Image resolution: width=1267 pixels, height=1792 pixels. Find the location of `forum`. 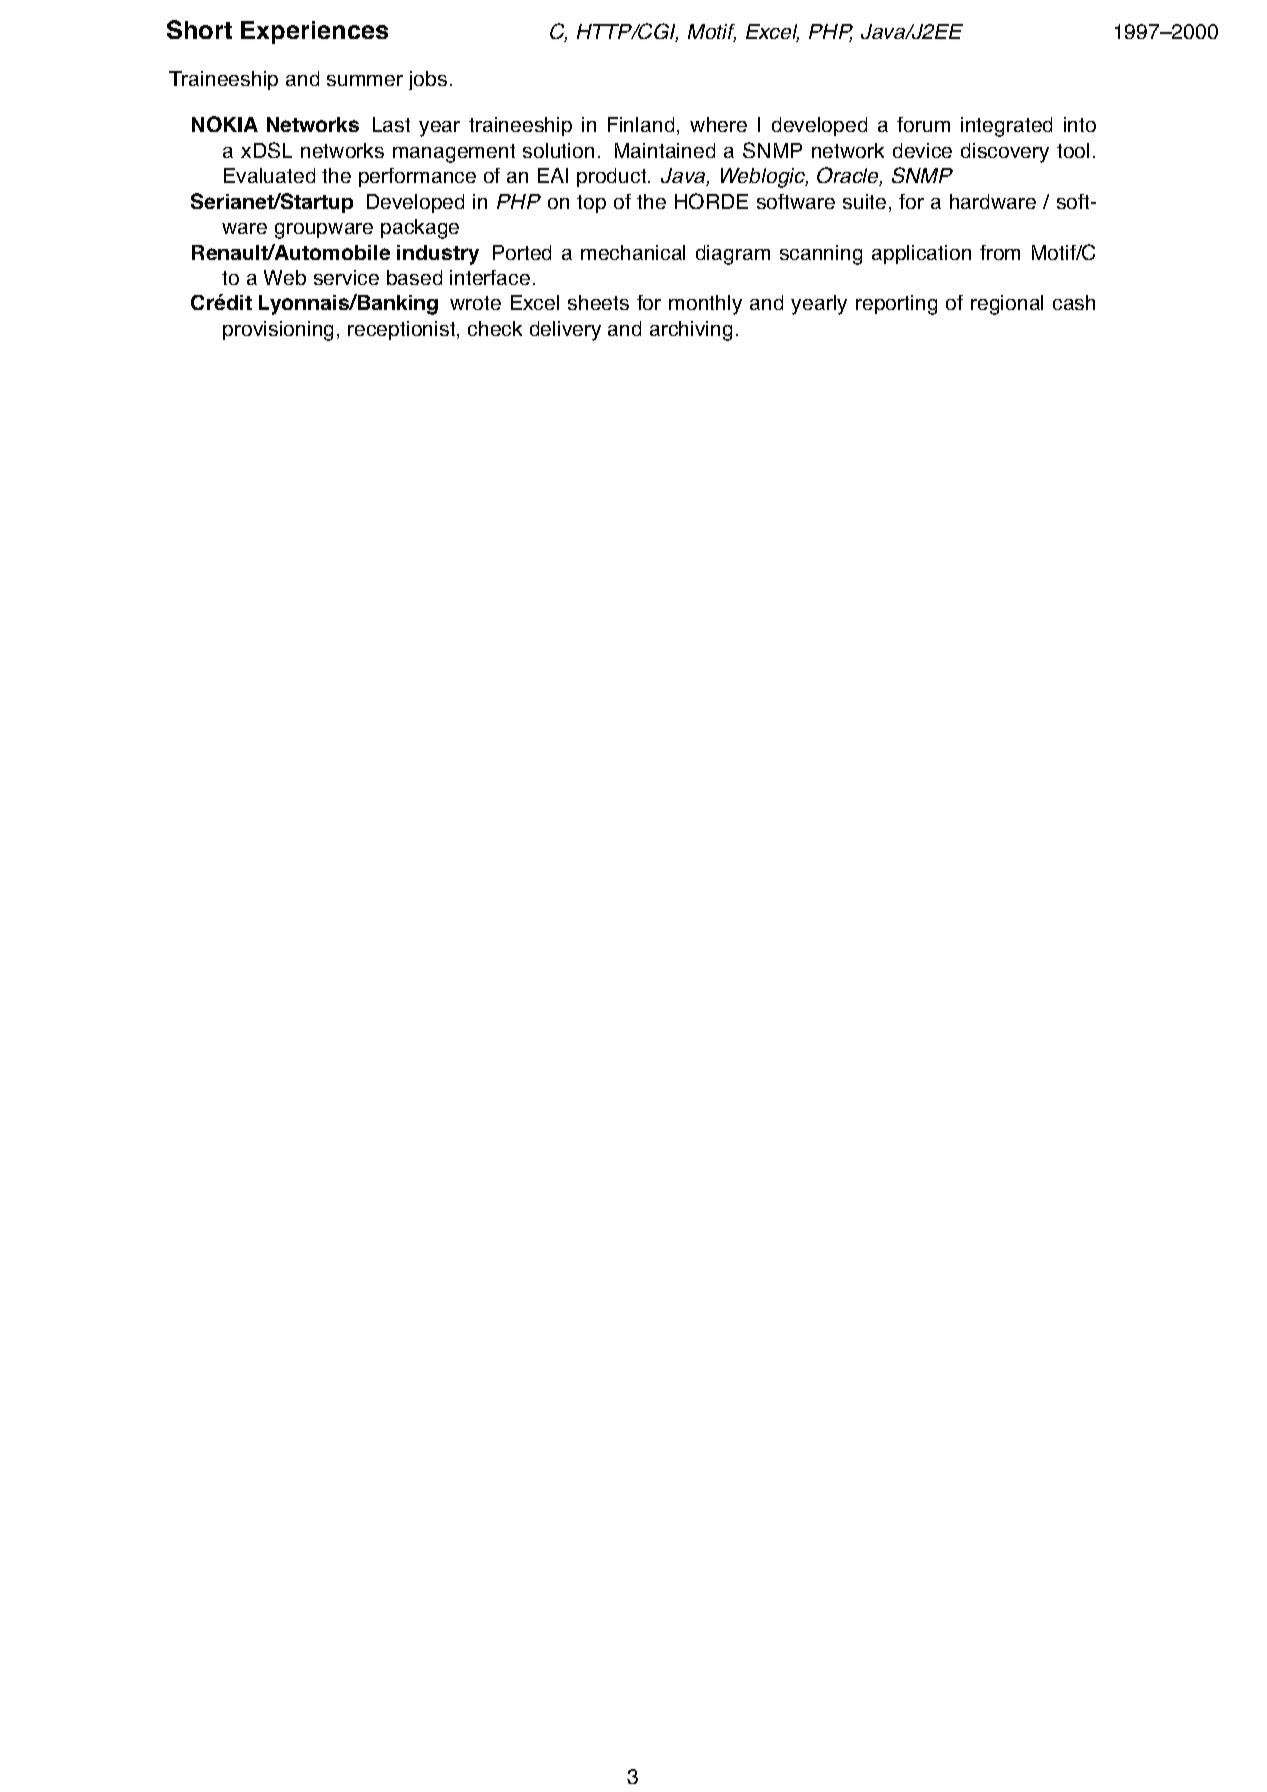

forum is located at coordinates (923, 124).
